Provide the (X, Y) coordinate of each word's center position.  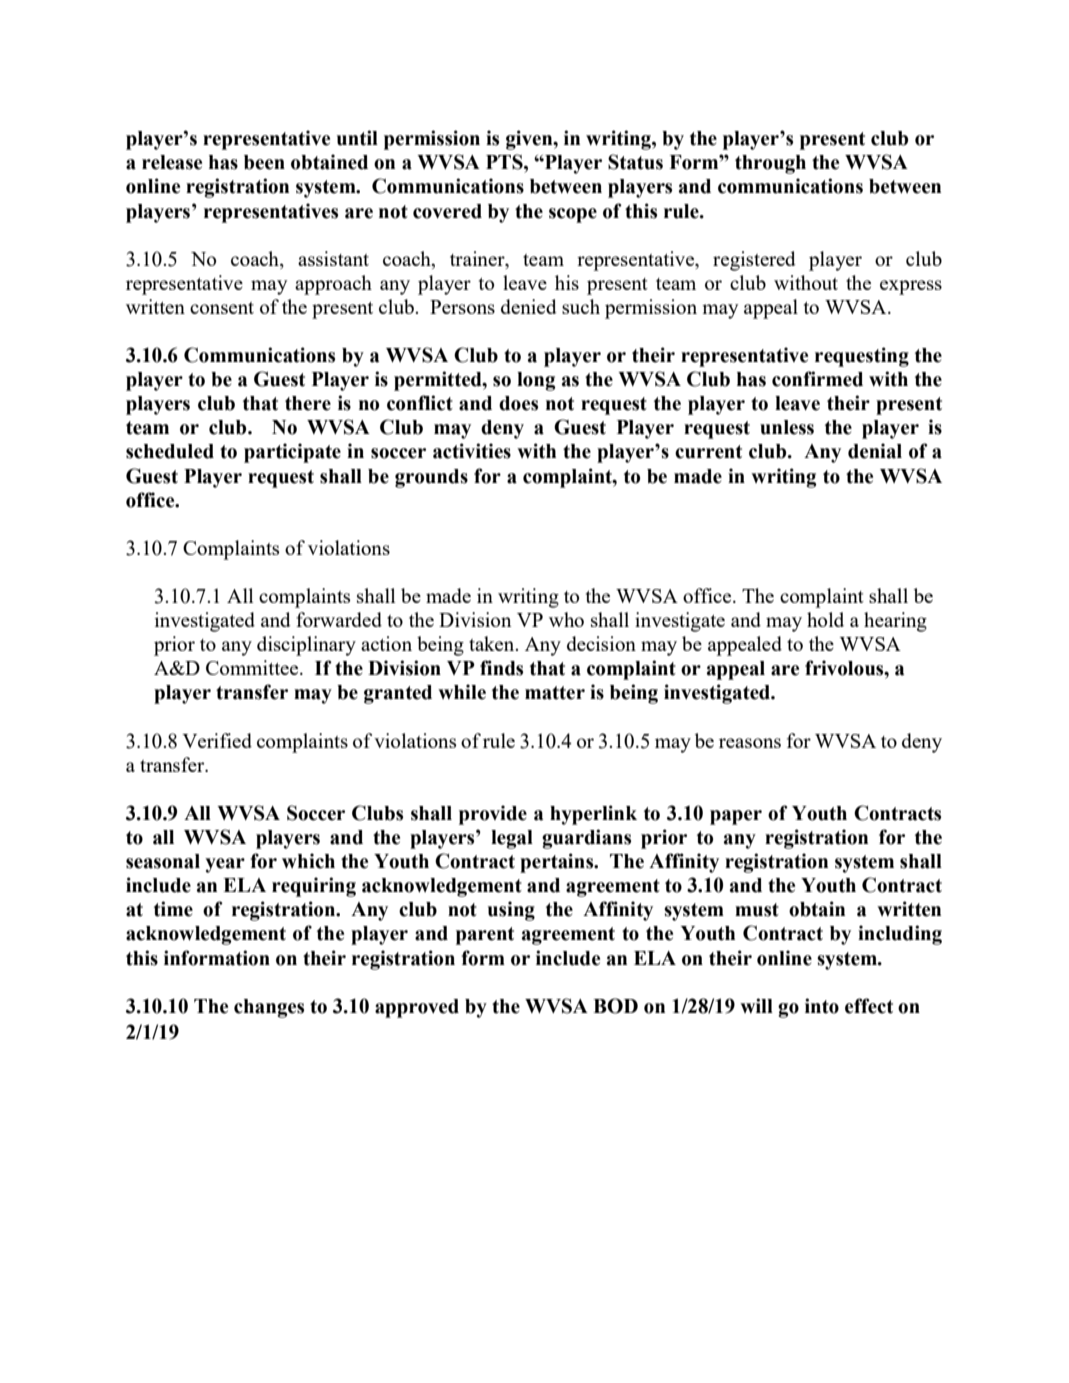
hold (825, 619)
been (264, 162)
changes (269, 1008)
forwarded (339, 619)
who (566, 619)
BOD (615, 1006)
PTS (505, 162)
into (822, 1006)
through (770, 164)
